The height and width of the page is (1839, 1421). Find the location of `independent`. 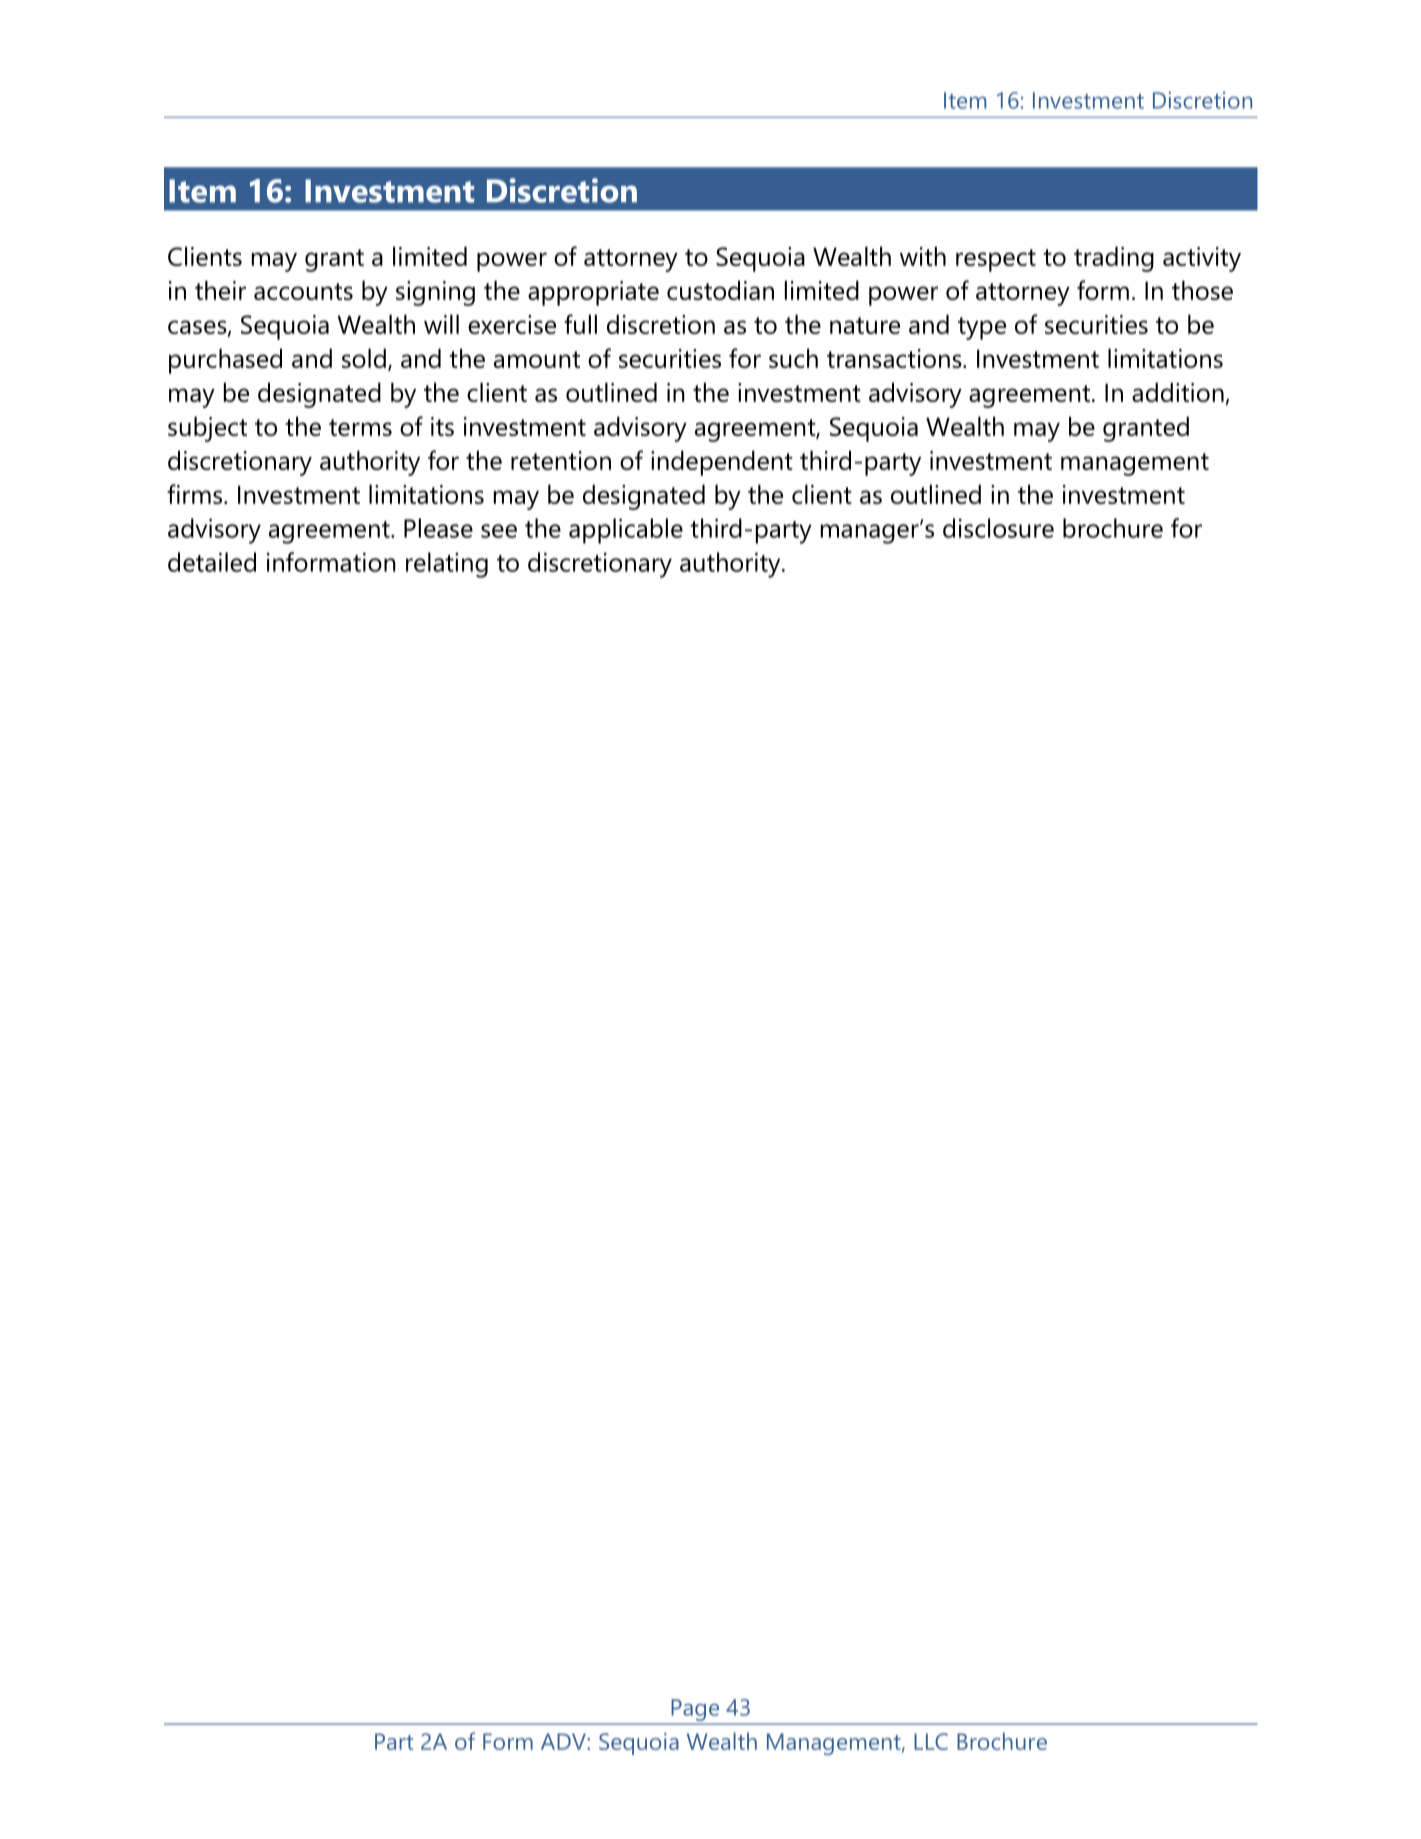

independent is located at coordinates (722, 463).
